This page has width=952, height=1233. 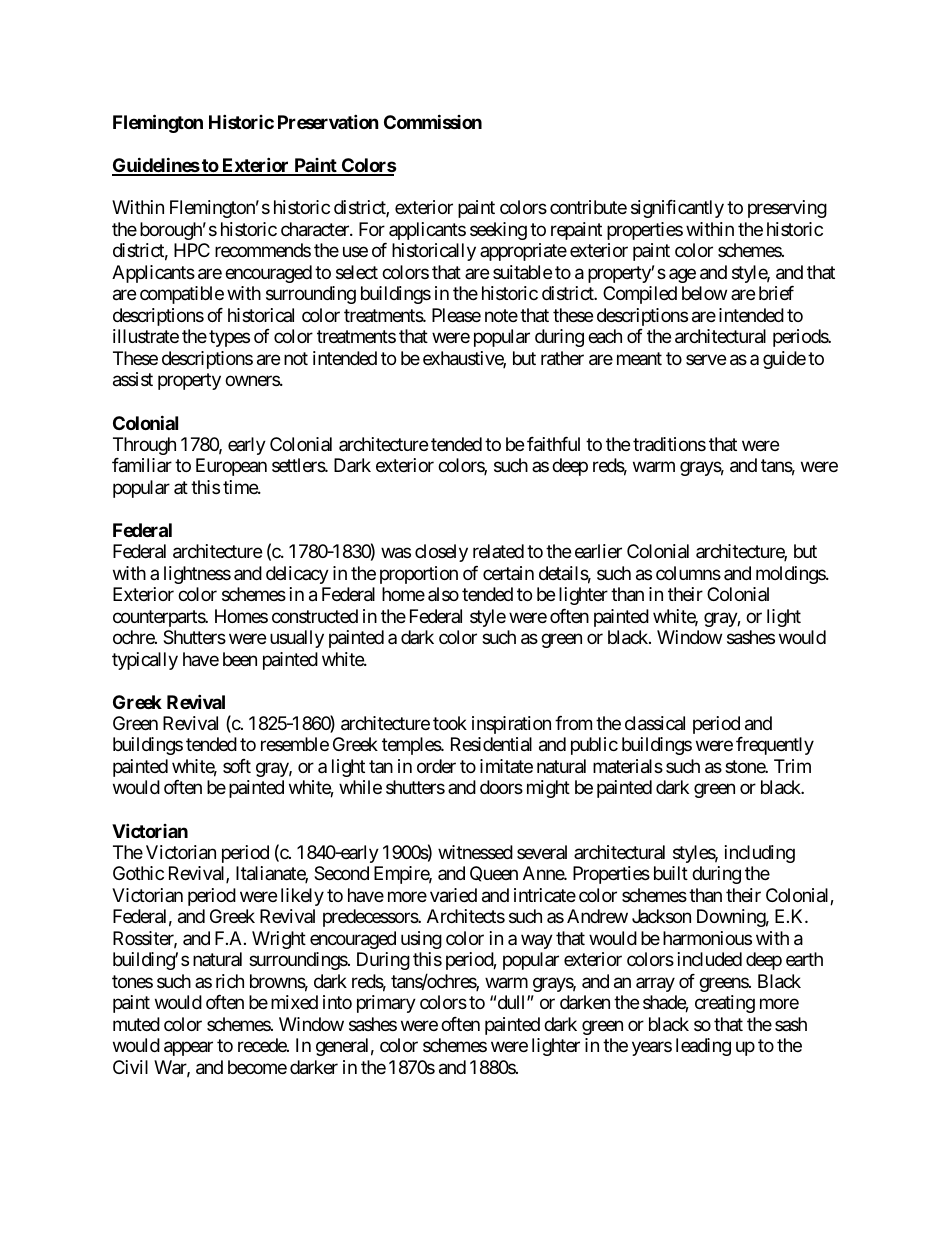 What do you see at coordinates (328, 121) in the page?
I see `Preservation` at bounding box center [328, 121].
